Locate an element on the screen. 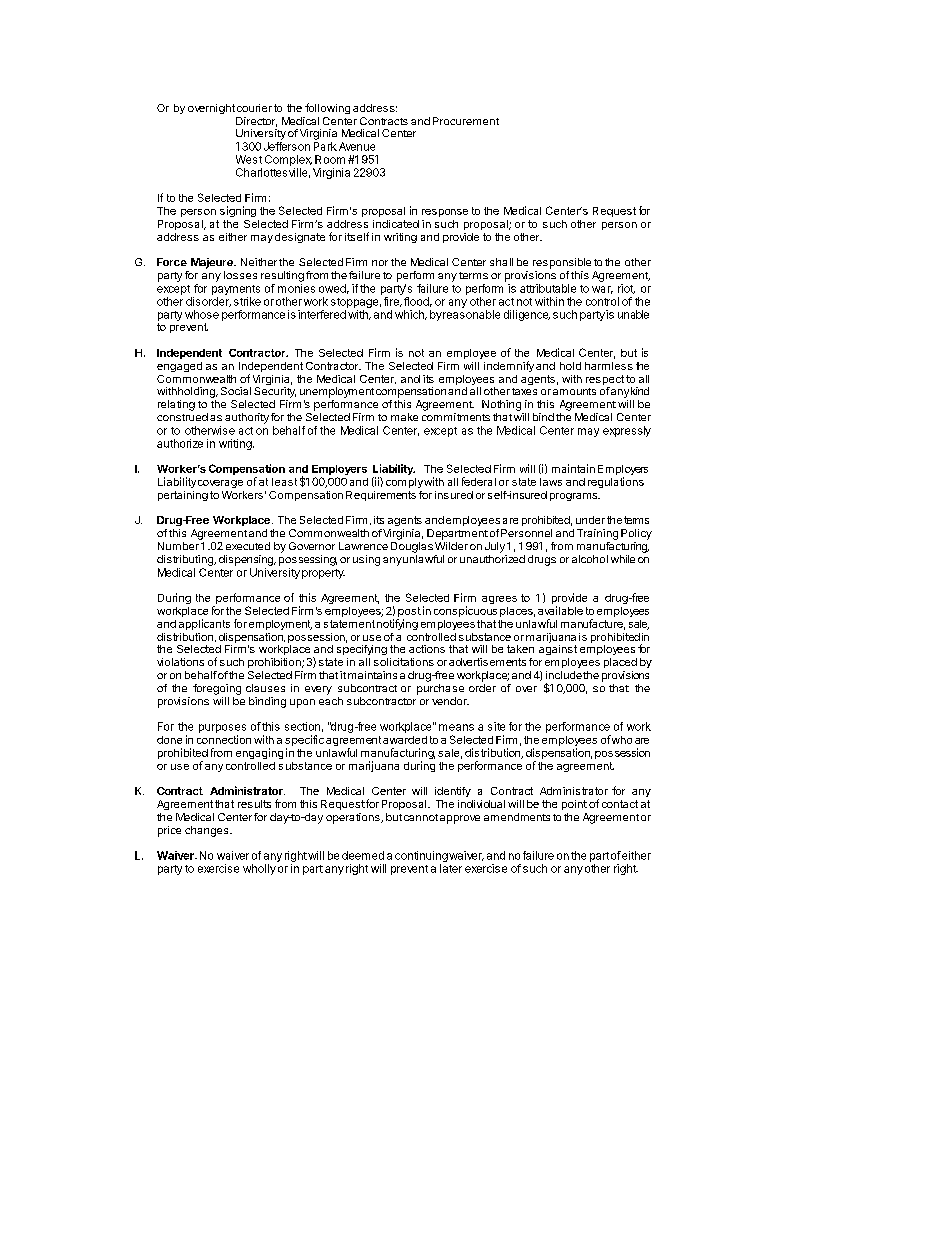 This screenshot has width=952, height=1233. strike is located at coordinates (247, 301).
